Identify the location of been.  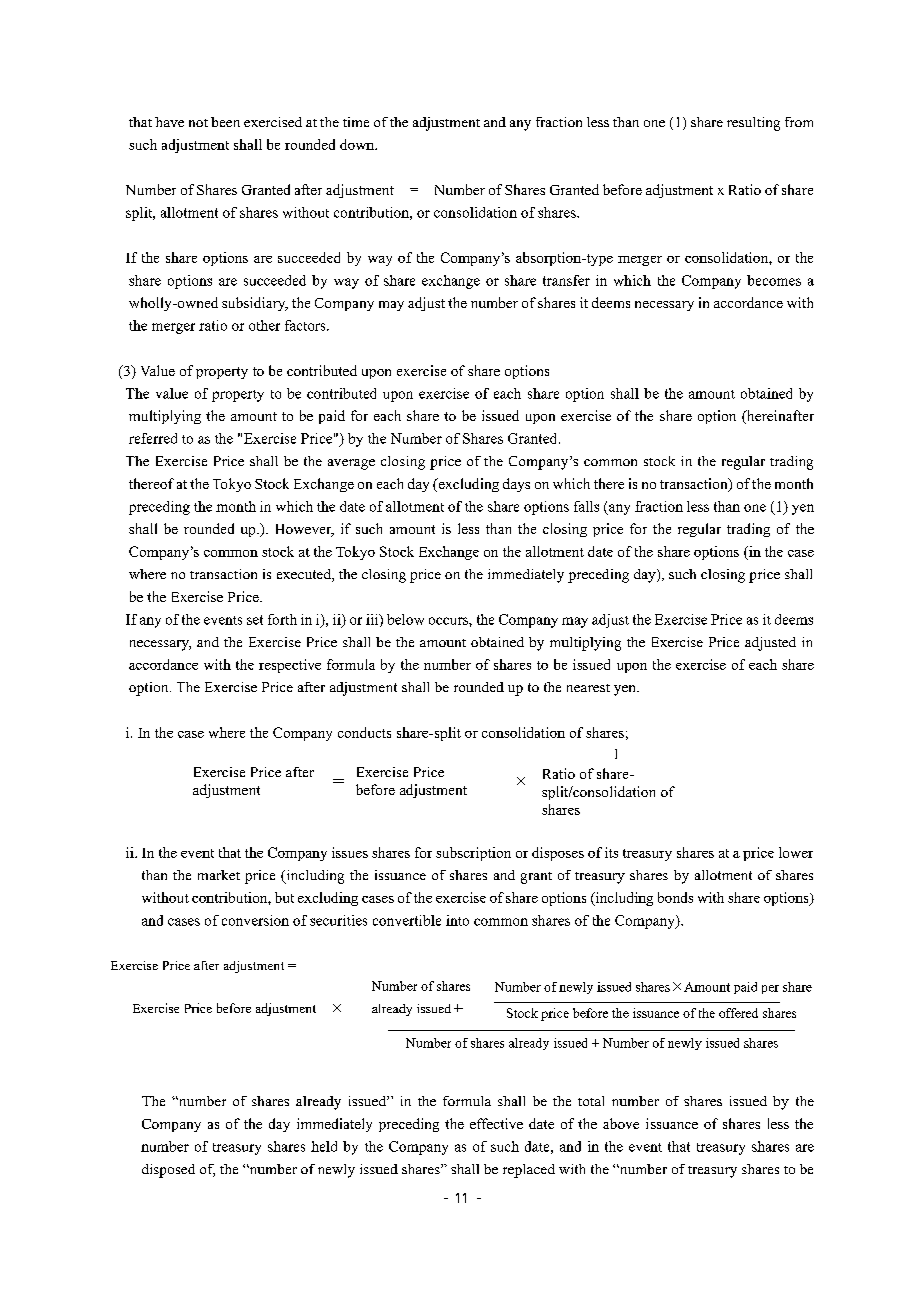
(225, 122).
